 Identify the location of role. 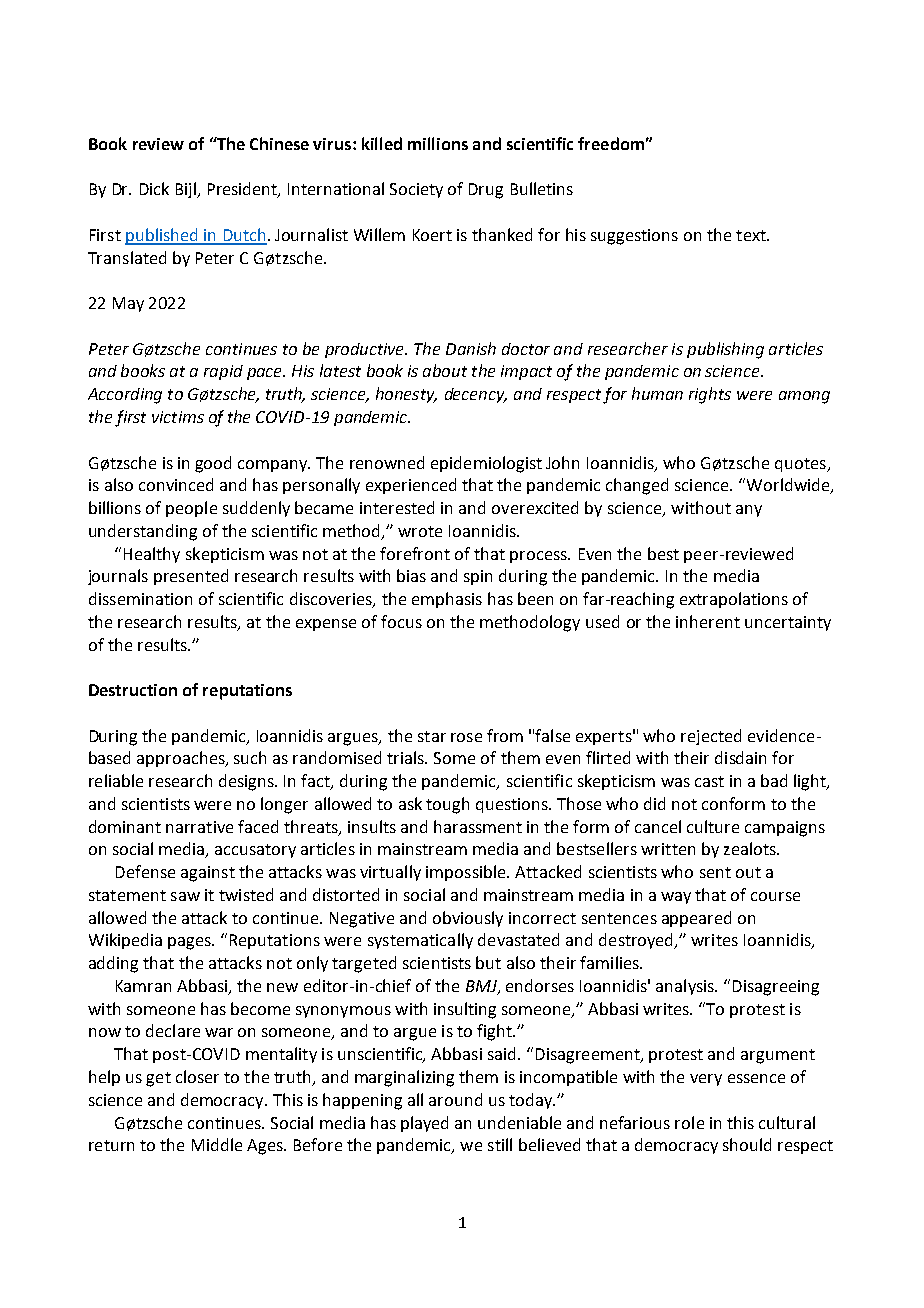
(689, 1122).
